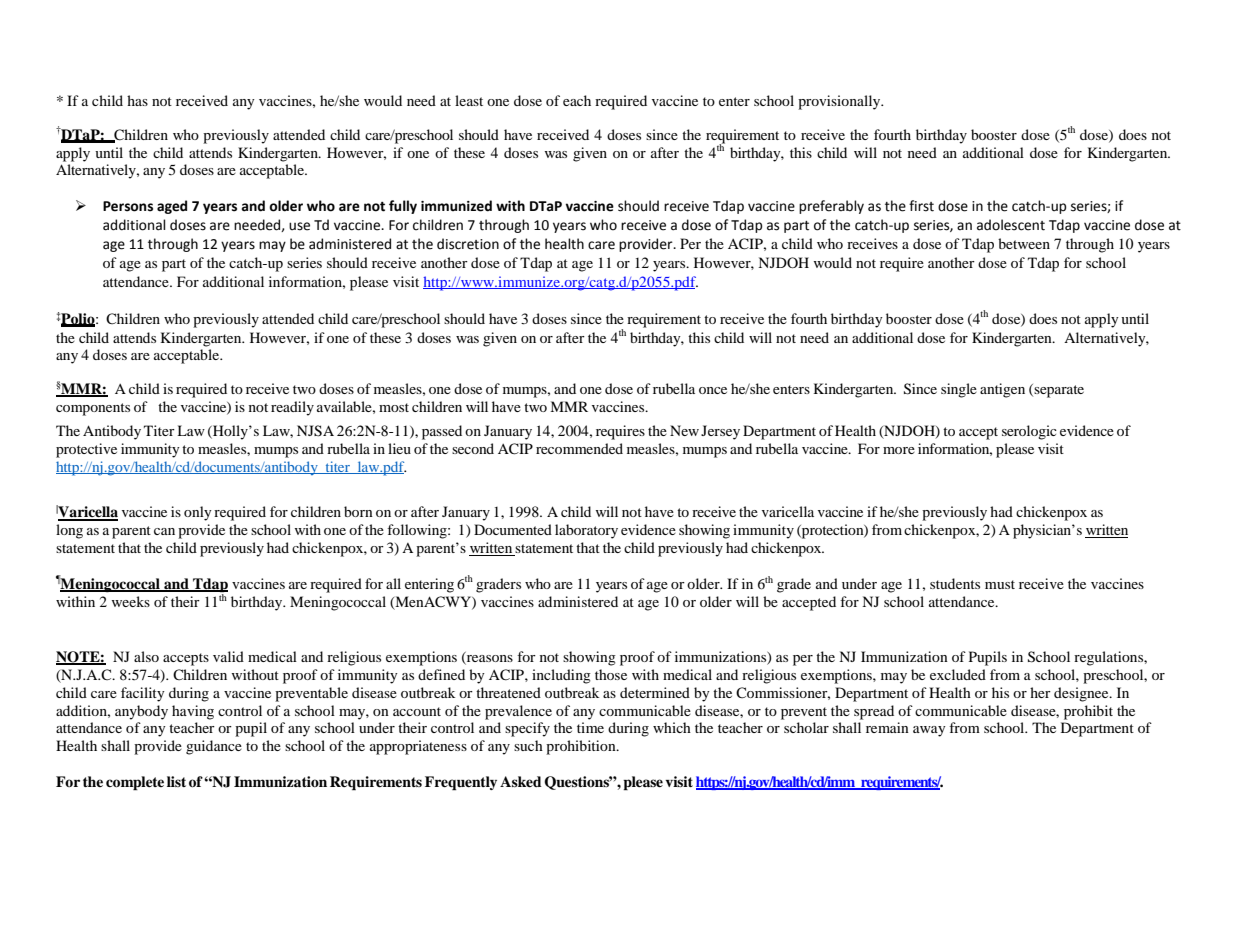 This page has height=952, width=1233. What do you see at coordinates (586, 531) in the page?
I see `laboratory` at bounding box center [586, 531].
